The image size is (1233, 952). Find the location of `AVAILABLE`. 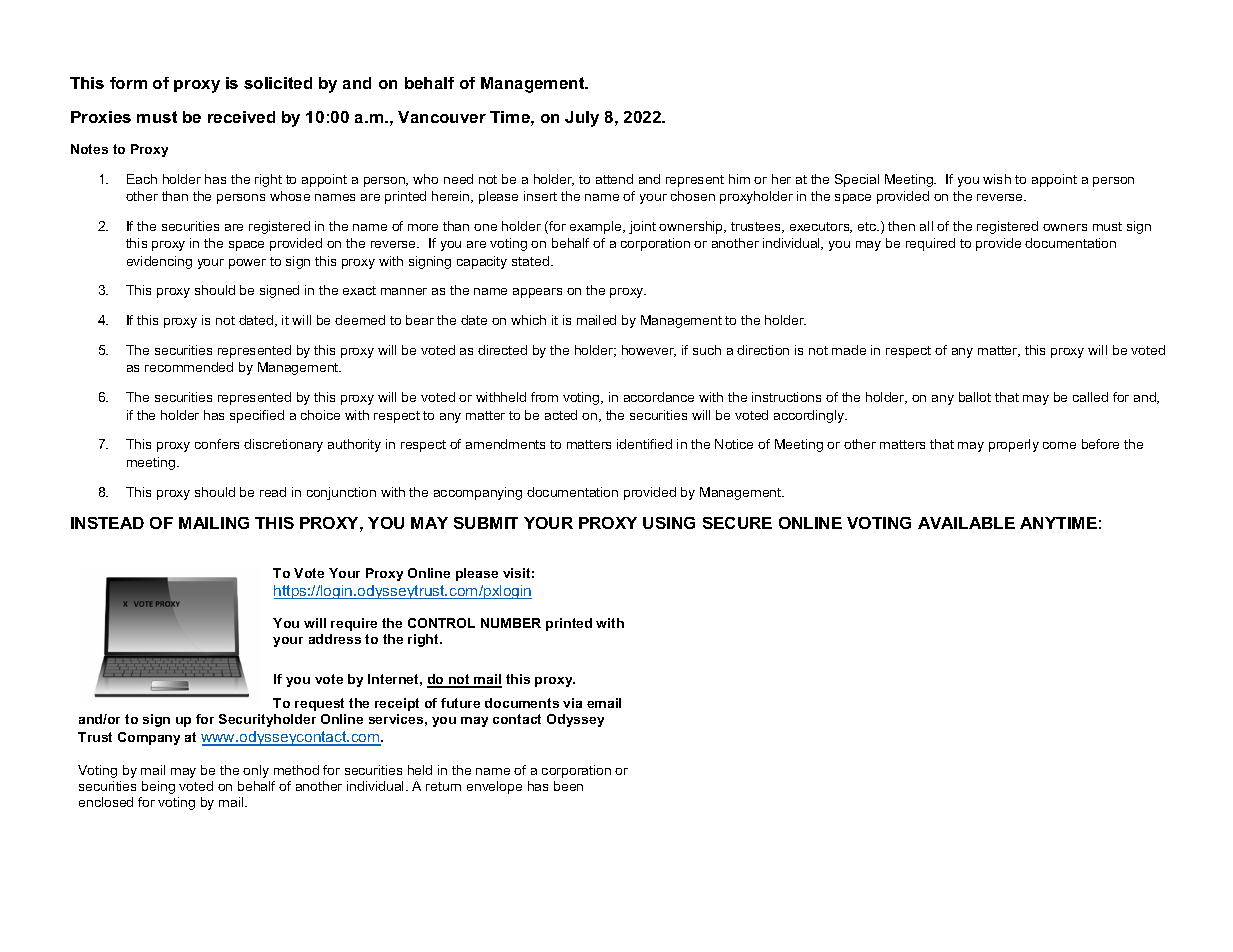

AVAILABLE is located at coordinates (966, 523).
